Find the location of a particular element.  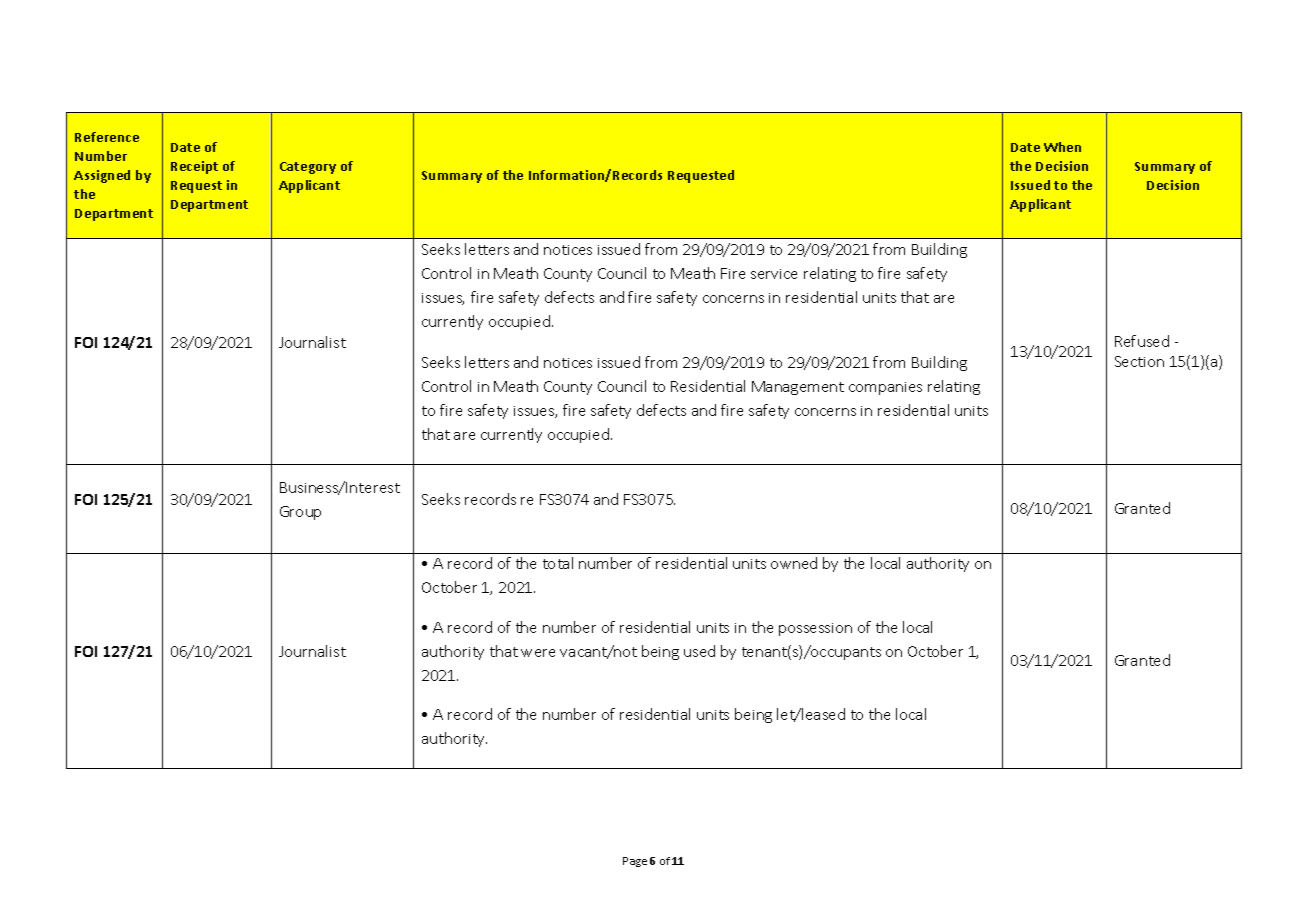

When is located at coordinates (1062, 147).
